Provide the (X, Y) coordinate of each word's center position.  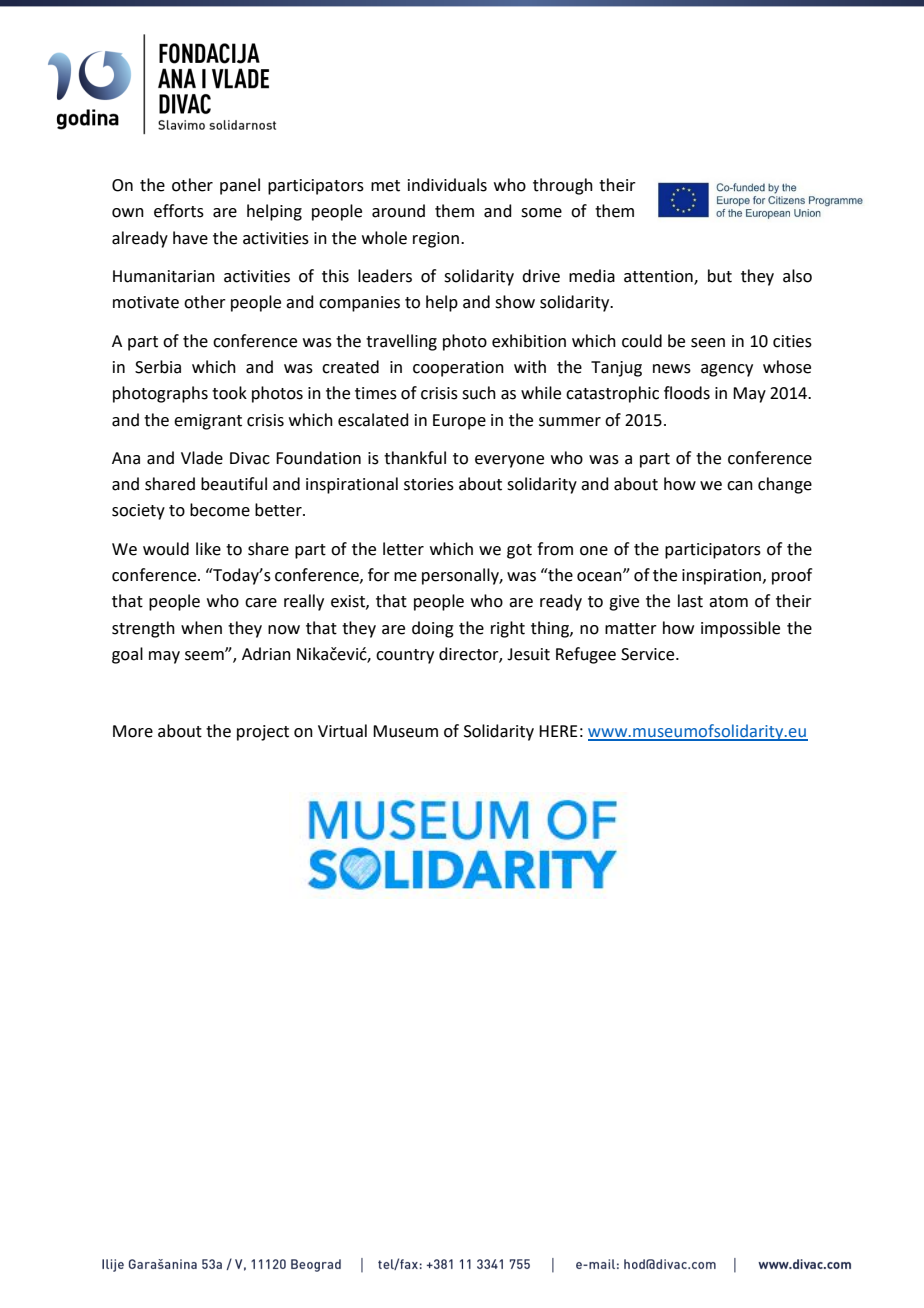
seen (708, 343)
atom (728, 602)
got (519, 551)
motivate (146, 302)
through (563, 186)
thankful (415, 458)
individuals (447, 185)
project (263, 733)
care (261, 603)
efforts (179, 211)
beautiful (234, 484)
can (740, 486)
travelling (401, 342)
